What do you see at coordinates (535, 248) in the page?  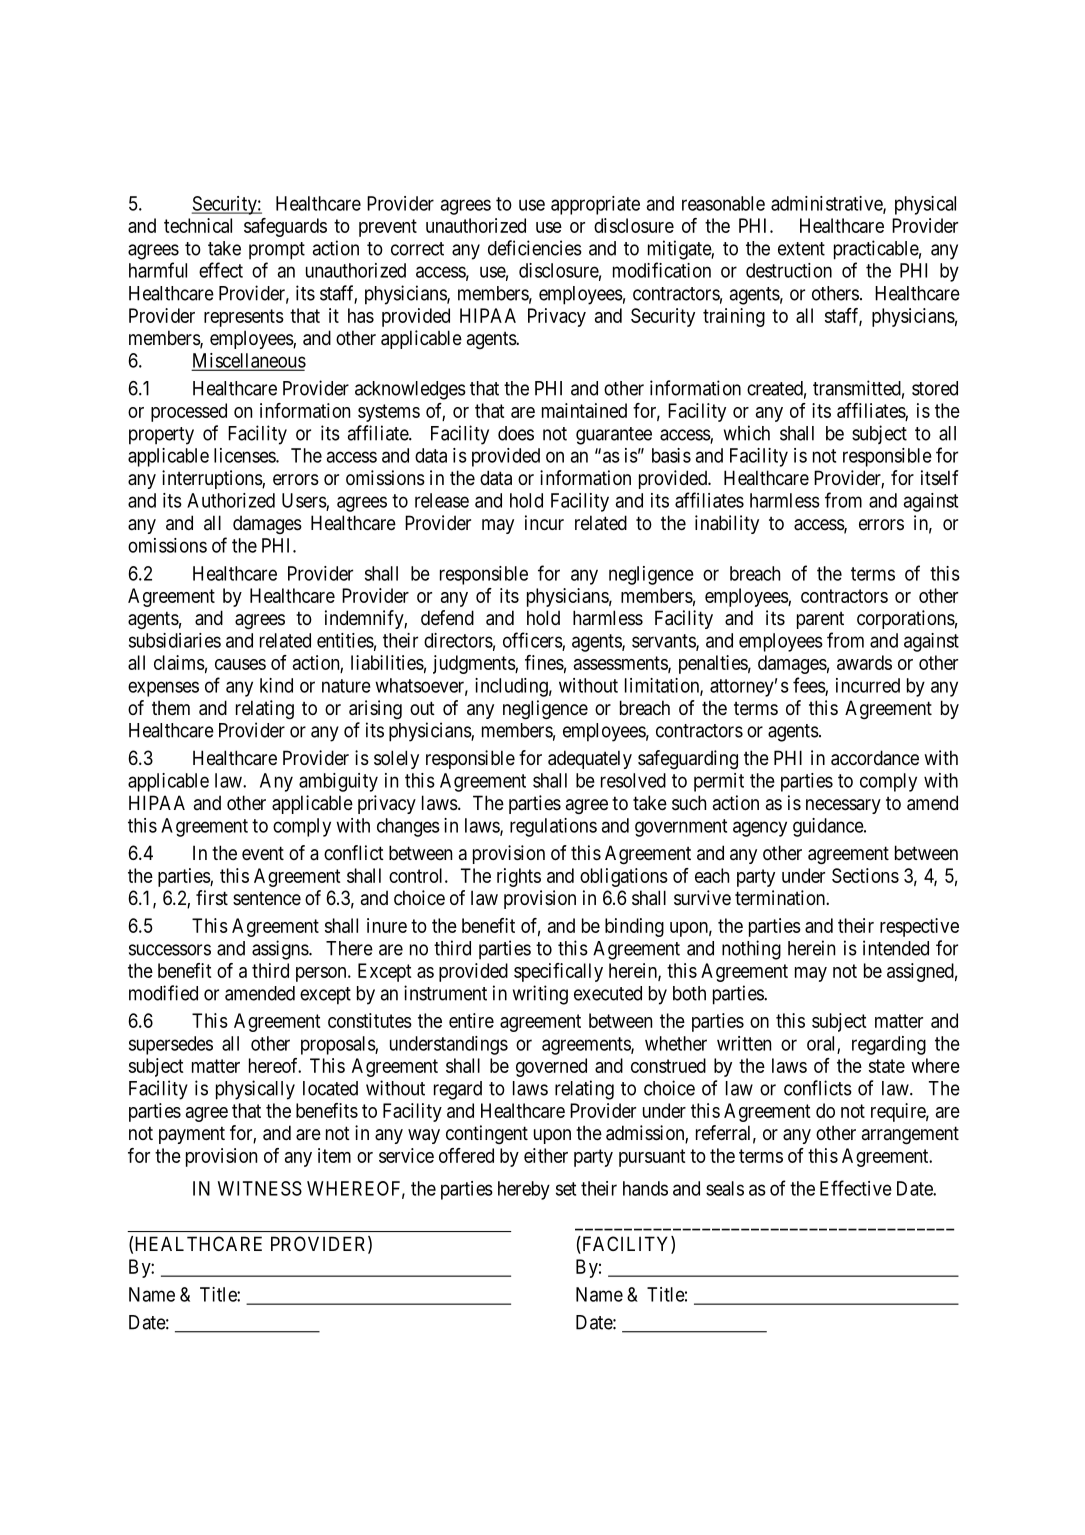 I see `deficiencies` at bounding box center [535, 248].
